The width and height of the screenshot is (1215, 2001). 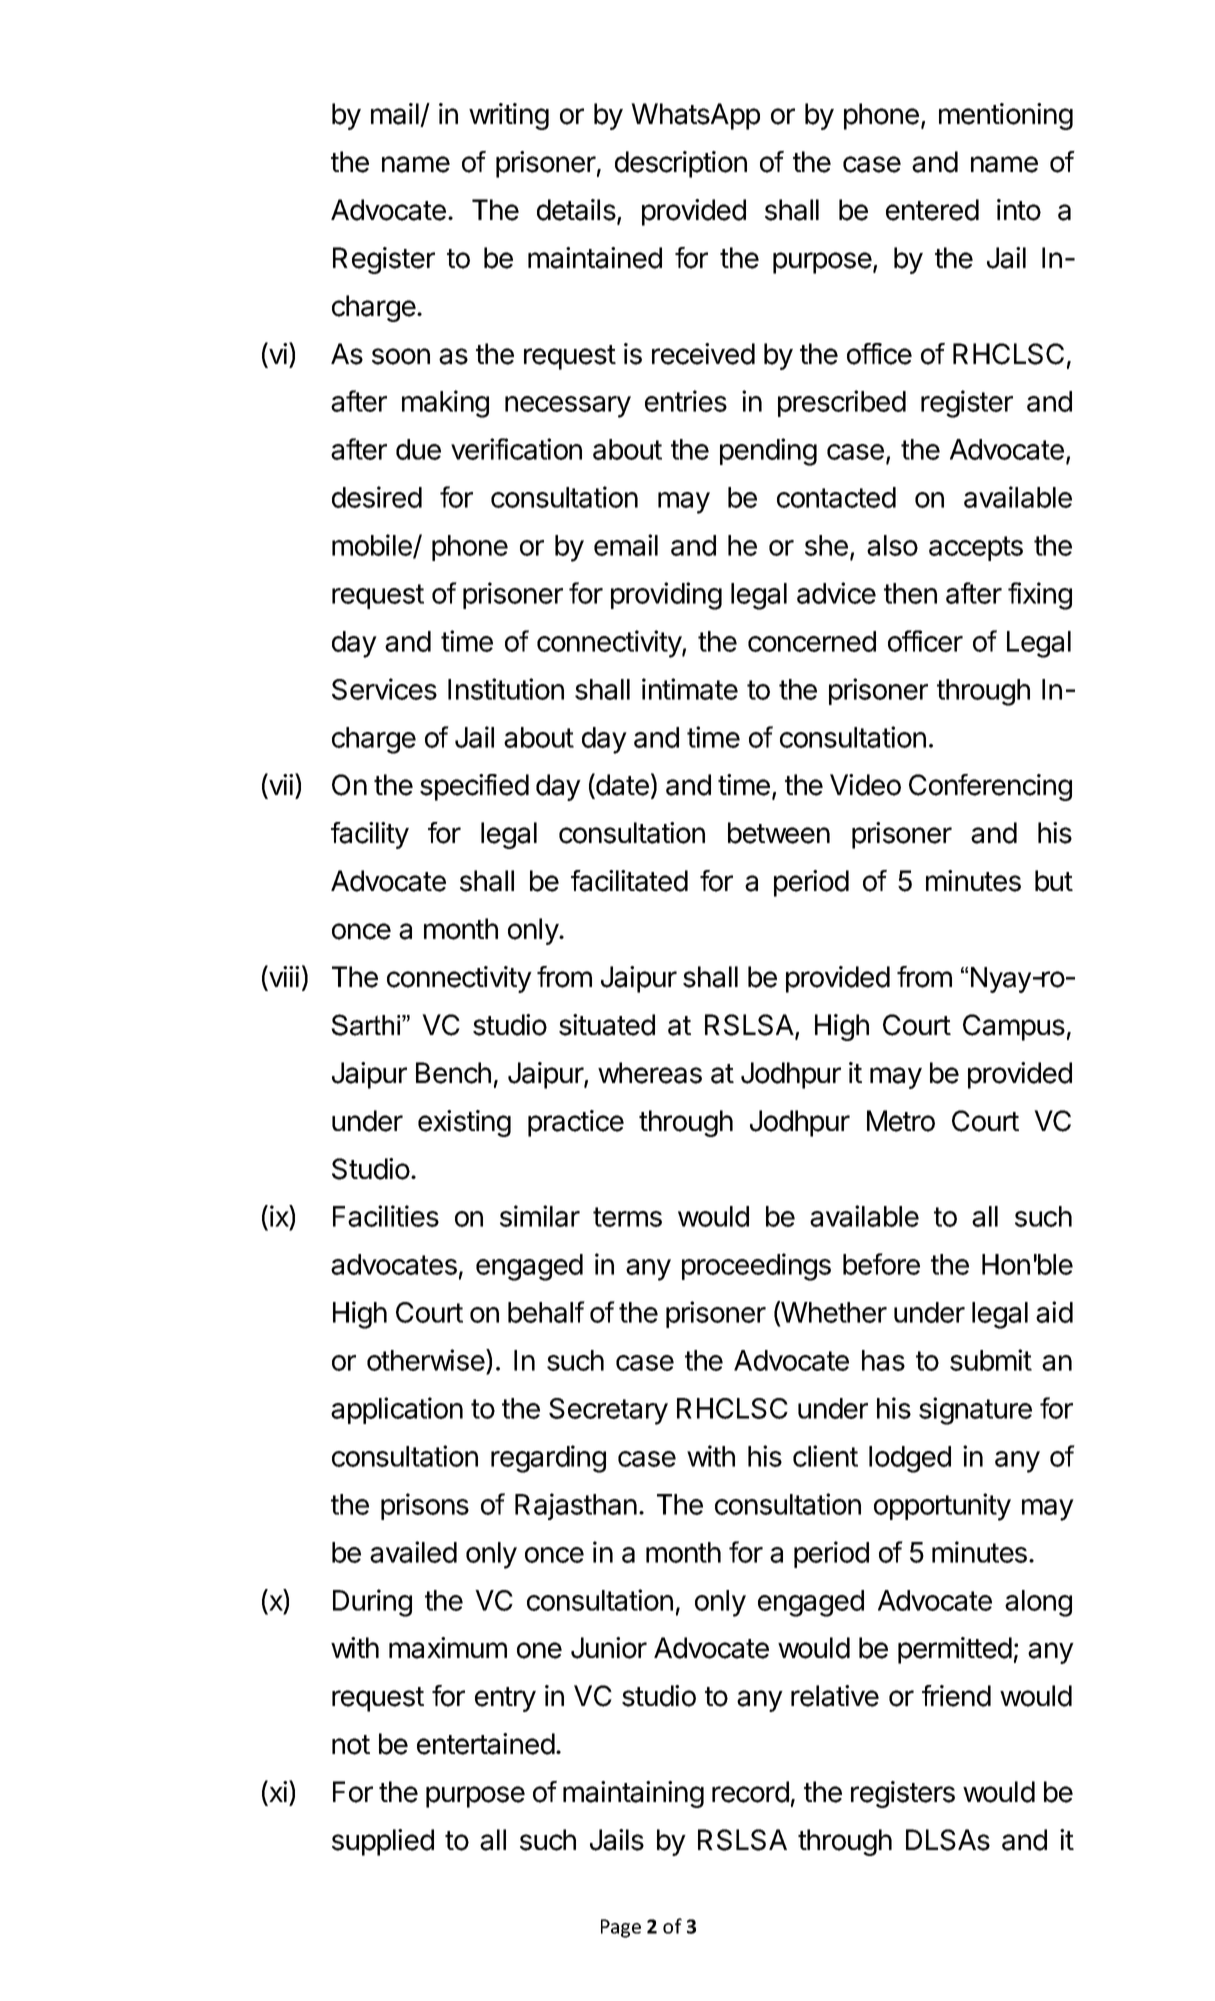 I want to click on signature, so click(x=975, y=1411).
